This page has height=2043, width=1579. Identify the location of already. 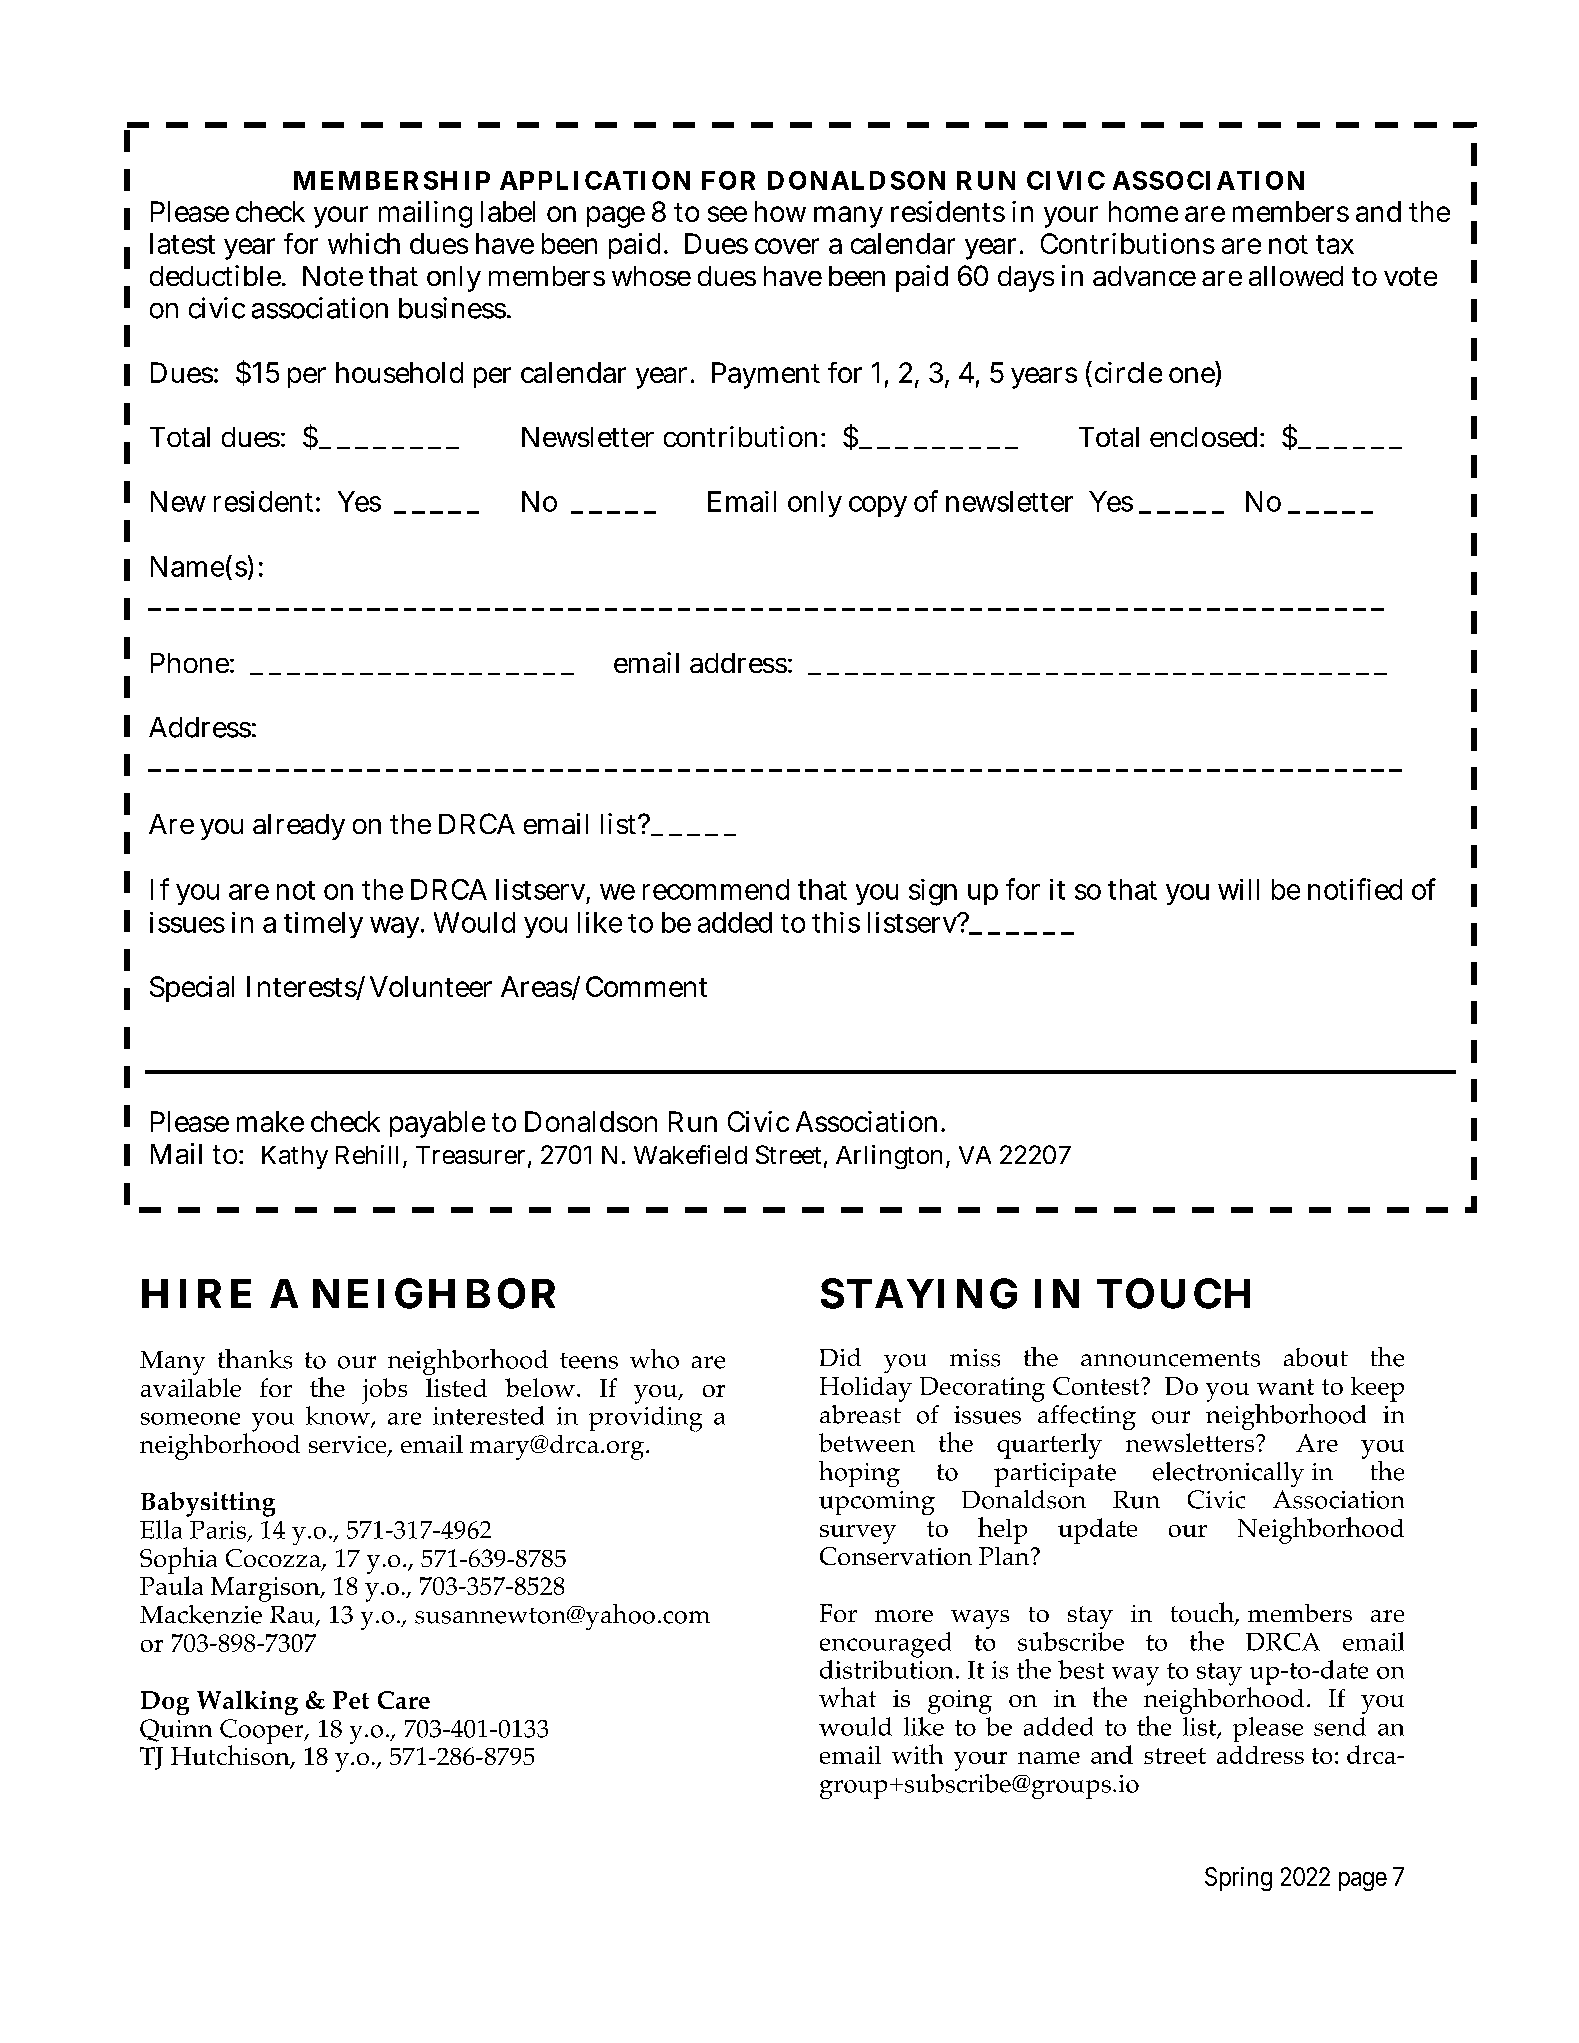
(299, 827).
